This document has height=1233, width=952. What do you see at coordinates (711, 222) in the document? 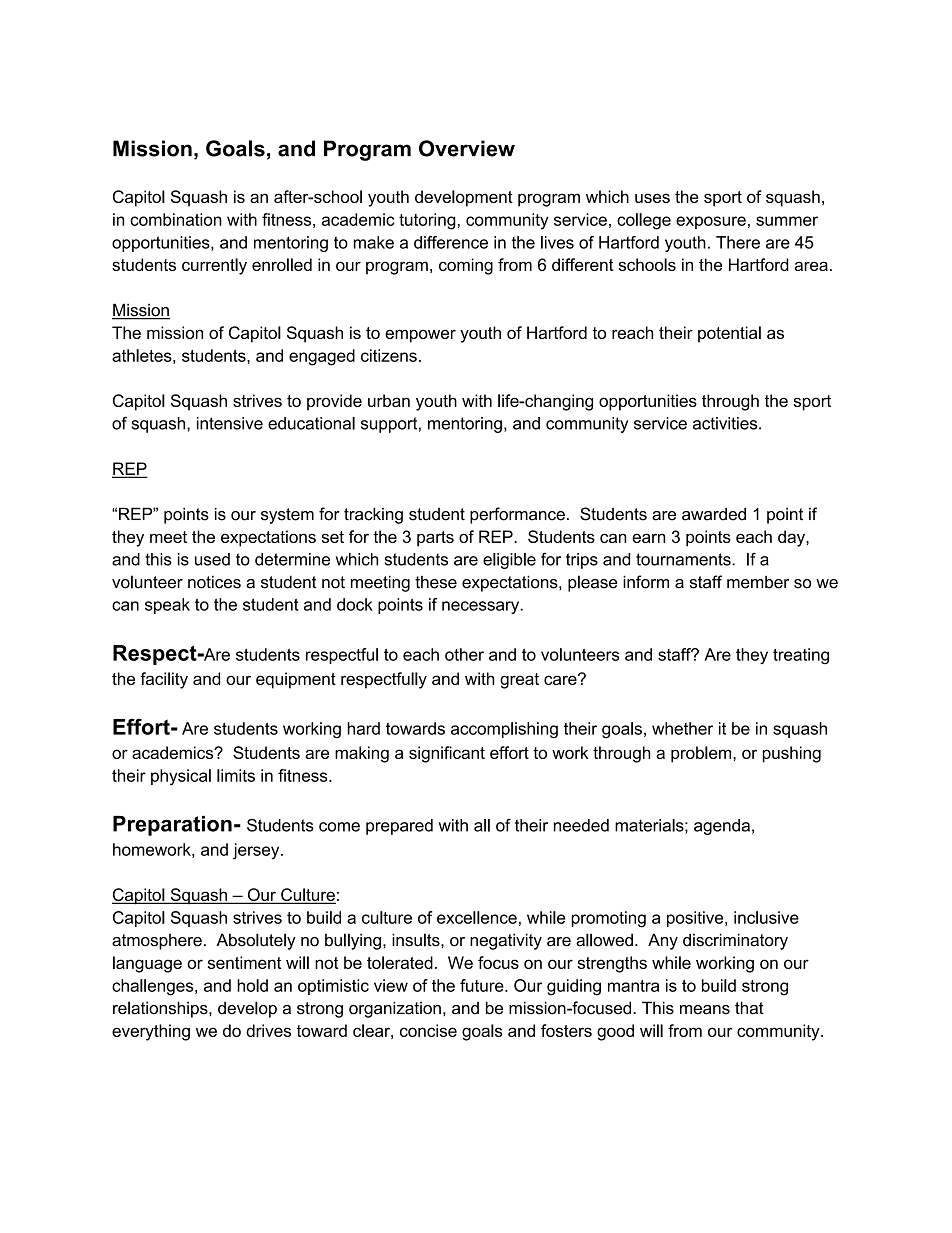
I see `exposure` at bounding box center [711, 222].
